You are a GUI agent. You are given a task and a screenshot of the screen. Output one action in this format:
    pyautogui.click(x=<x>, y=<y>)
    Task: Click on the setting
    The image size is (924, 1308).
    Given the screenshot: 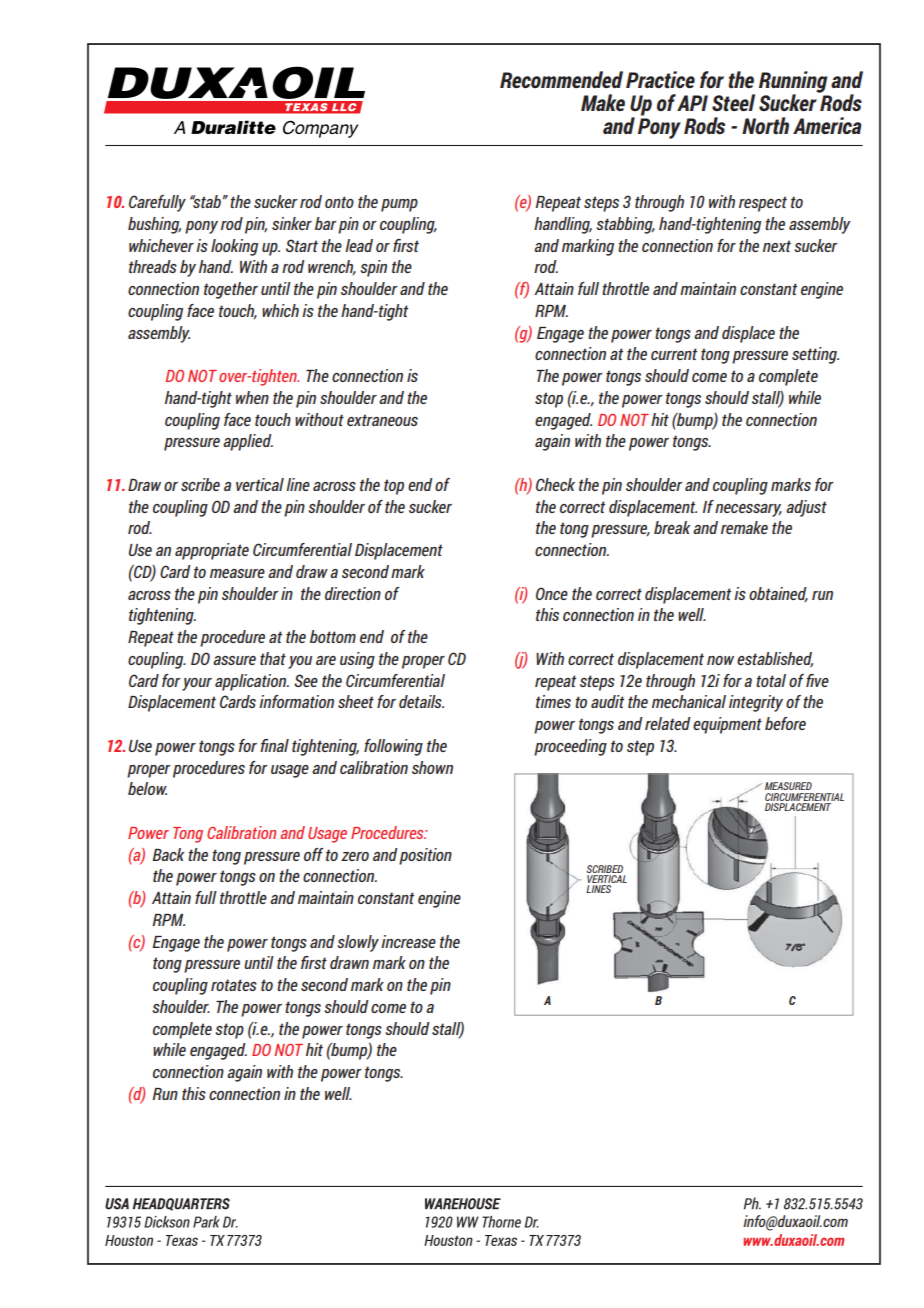 What is the action you would take?
    pyautogui.click(x=815, y=355)
